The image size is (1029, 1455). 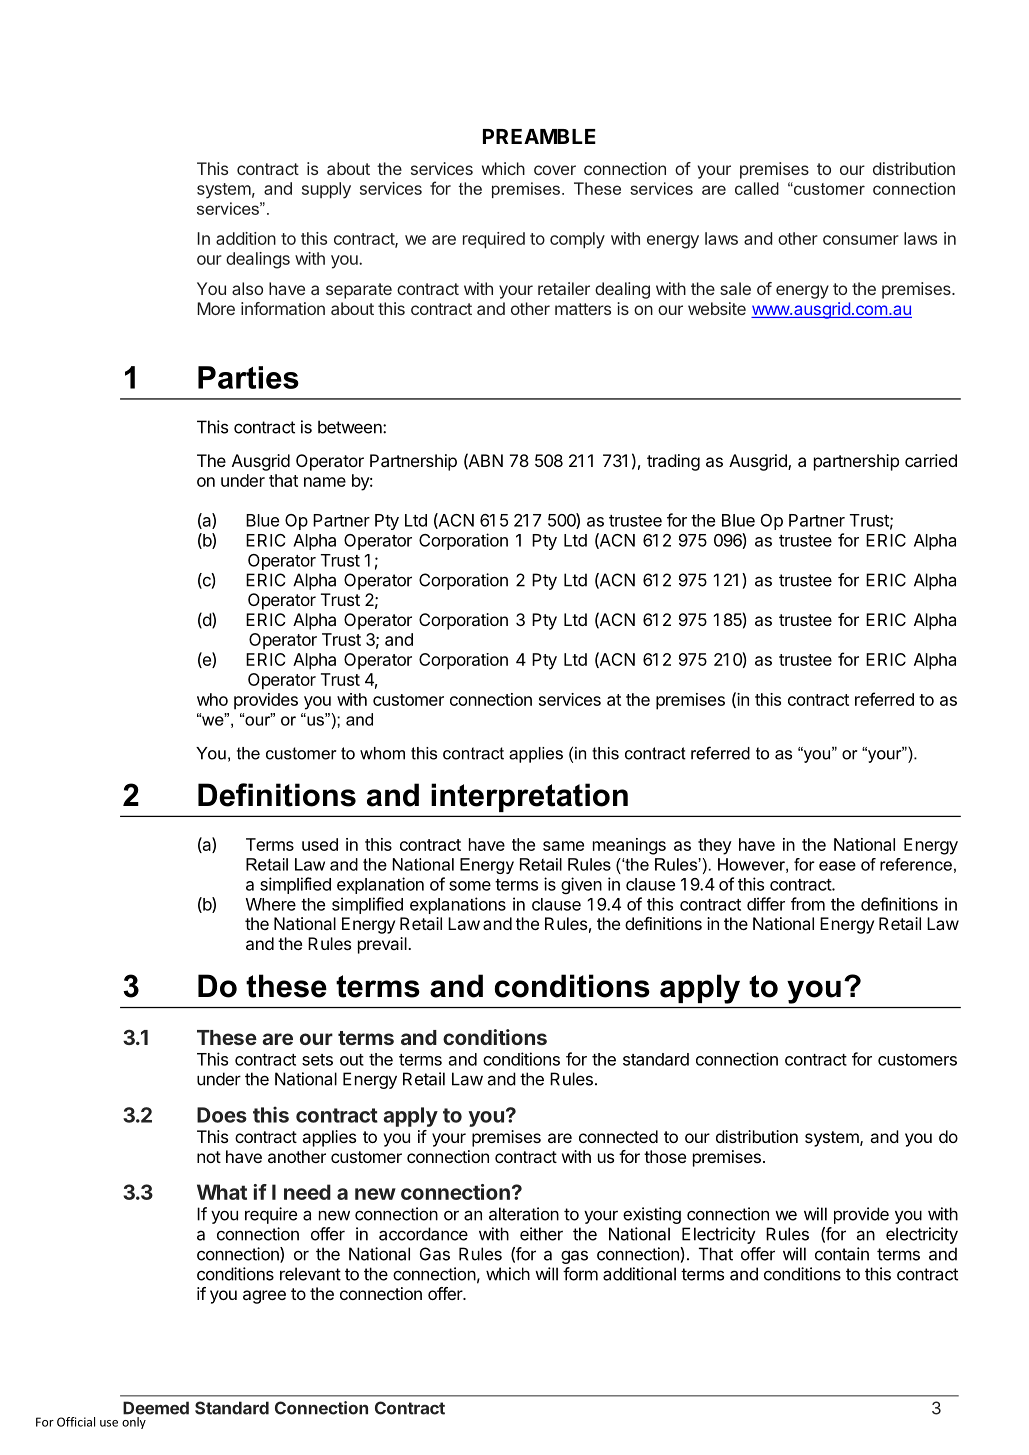 I want to click on either, so click(x=541, y=1234).
